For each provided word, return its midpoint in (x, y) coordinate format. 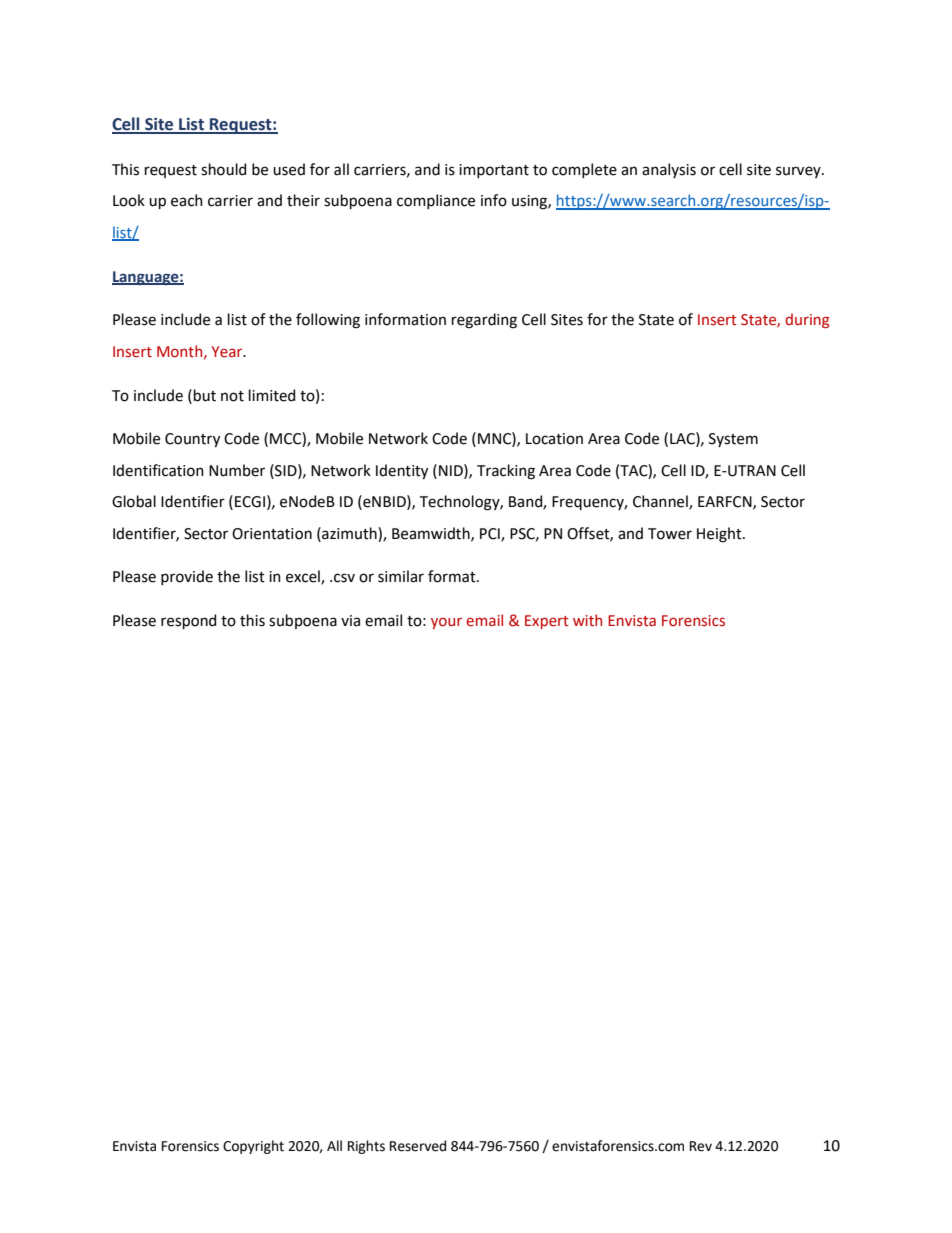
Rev (701, 1146)
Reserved (418, 1146)
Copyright (253, 1147)
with (587, 620)
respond (188, 621)
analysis (669, 170)
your (446, 623)
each (187, 200)
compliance (436, 201)
